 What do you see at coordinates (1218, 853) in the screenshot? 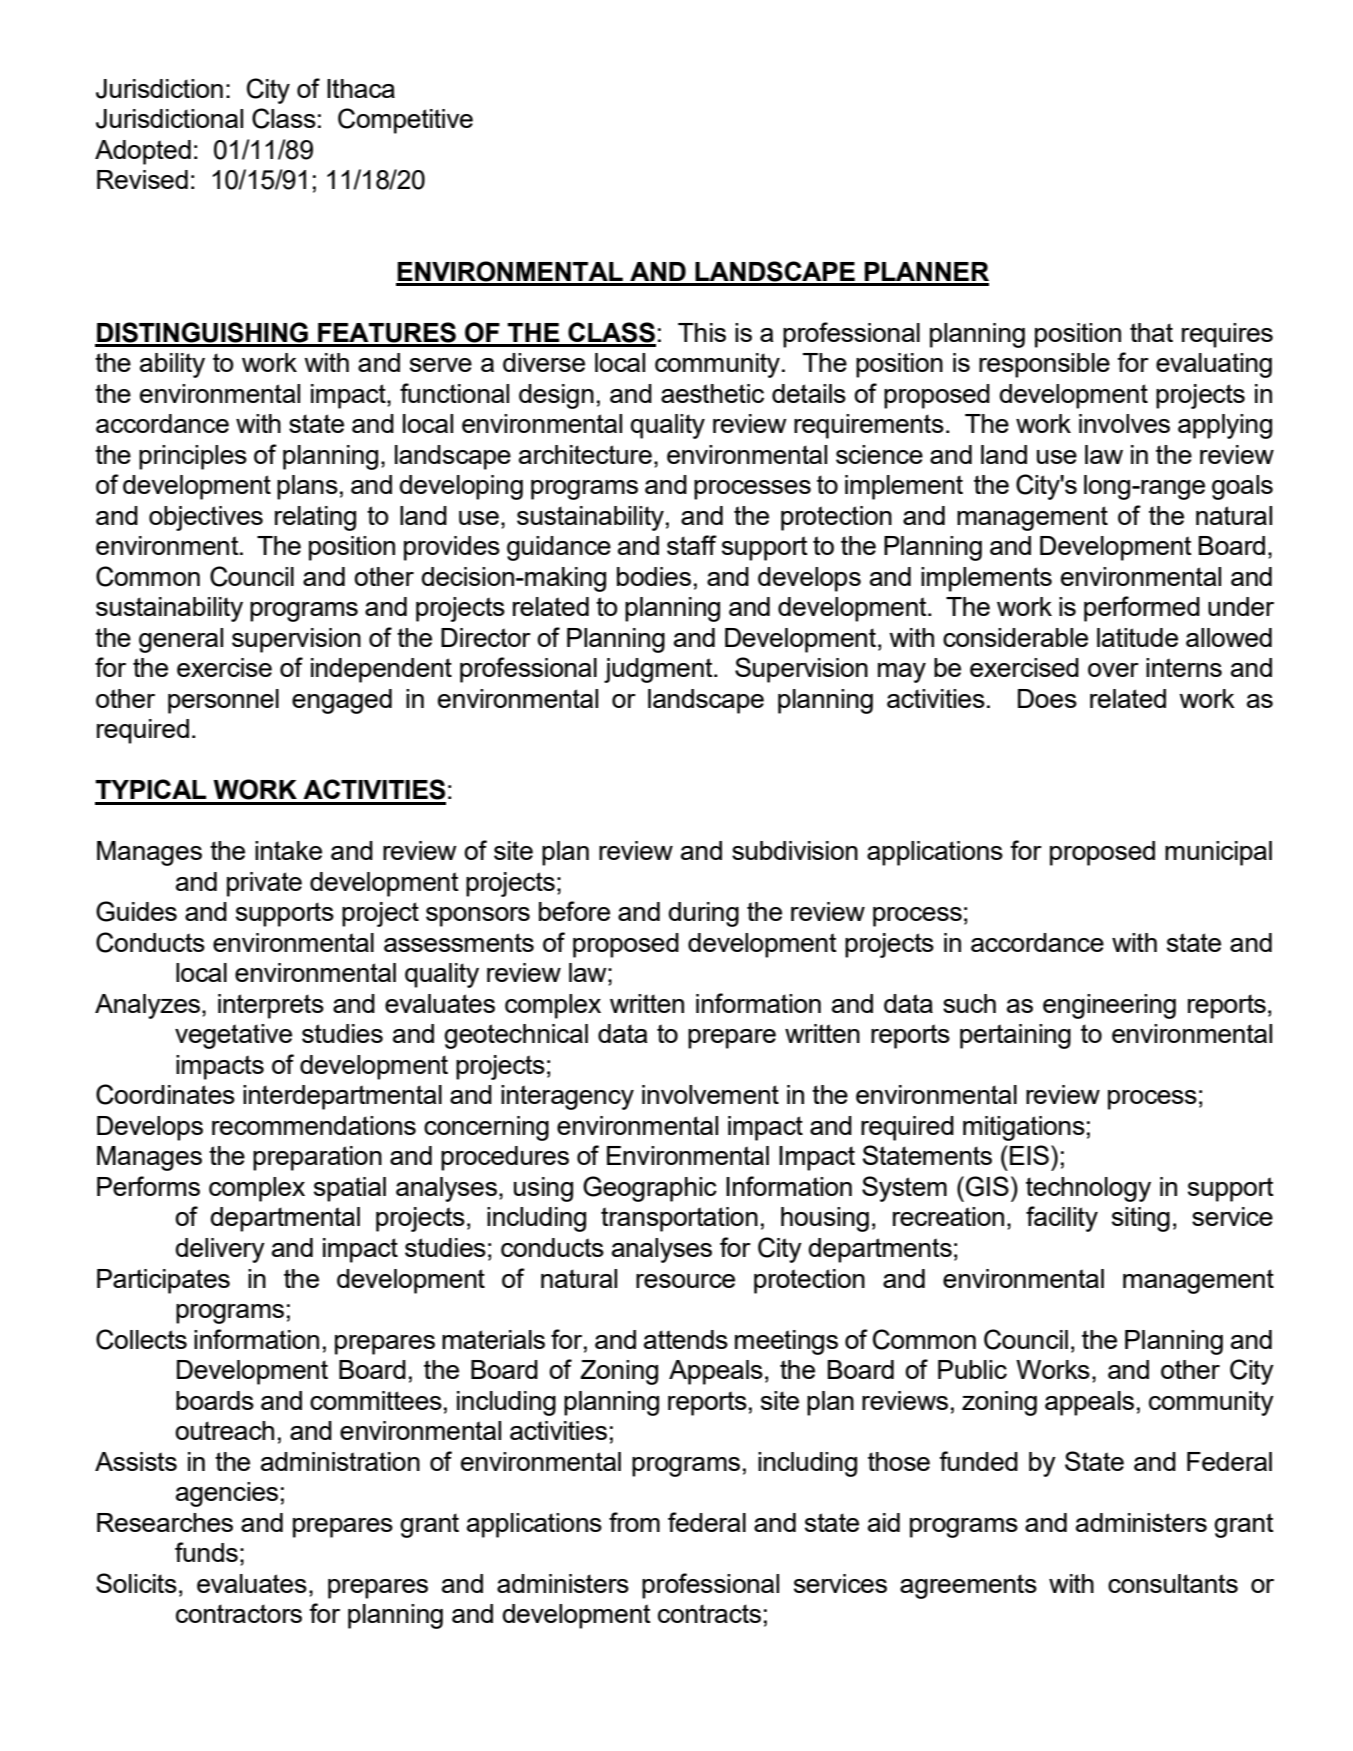
I see `municipal` at bounding box center [1218, 853].
